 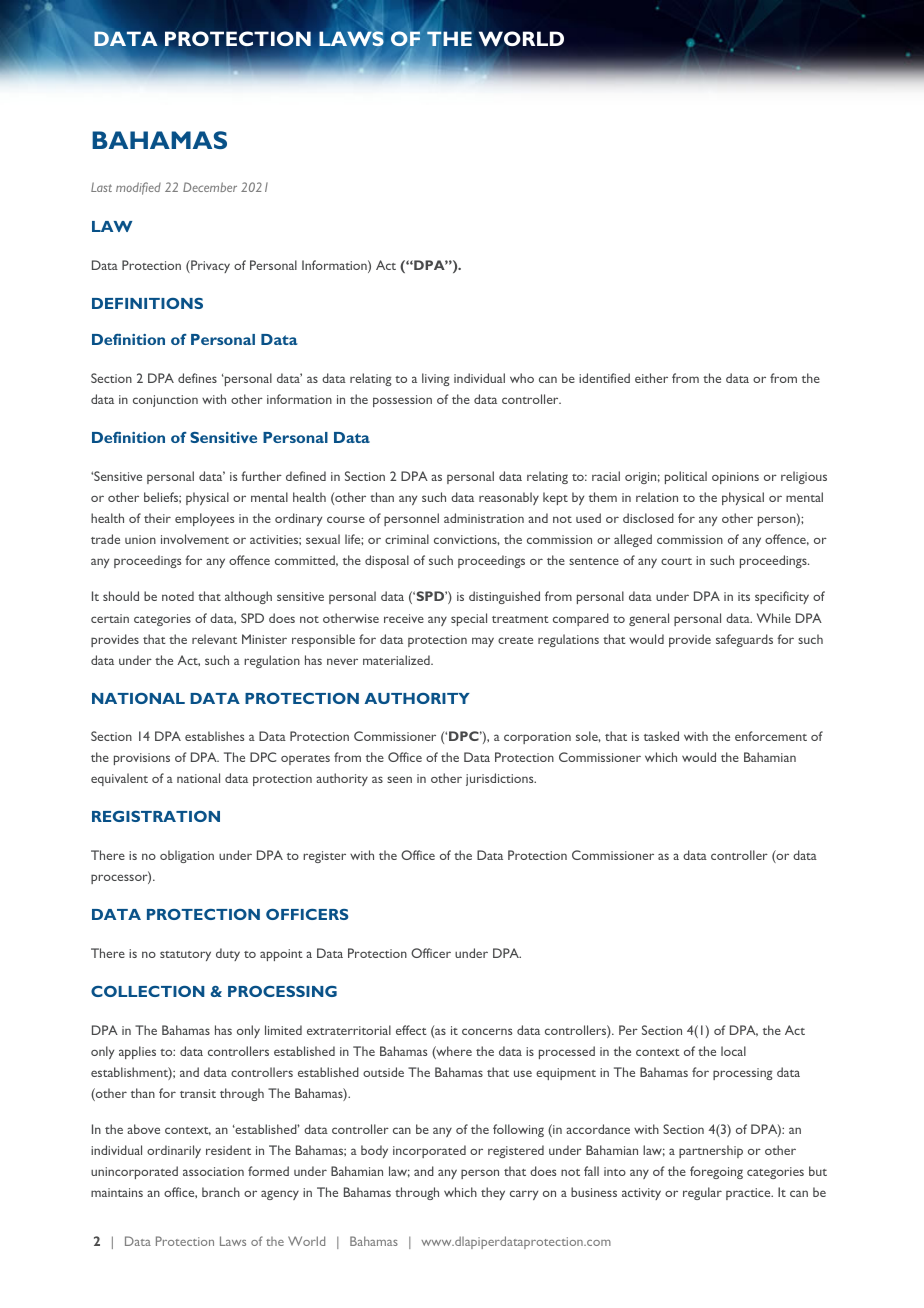 I want to click on opinions, so click(x=735, y=478).
